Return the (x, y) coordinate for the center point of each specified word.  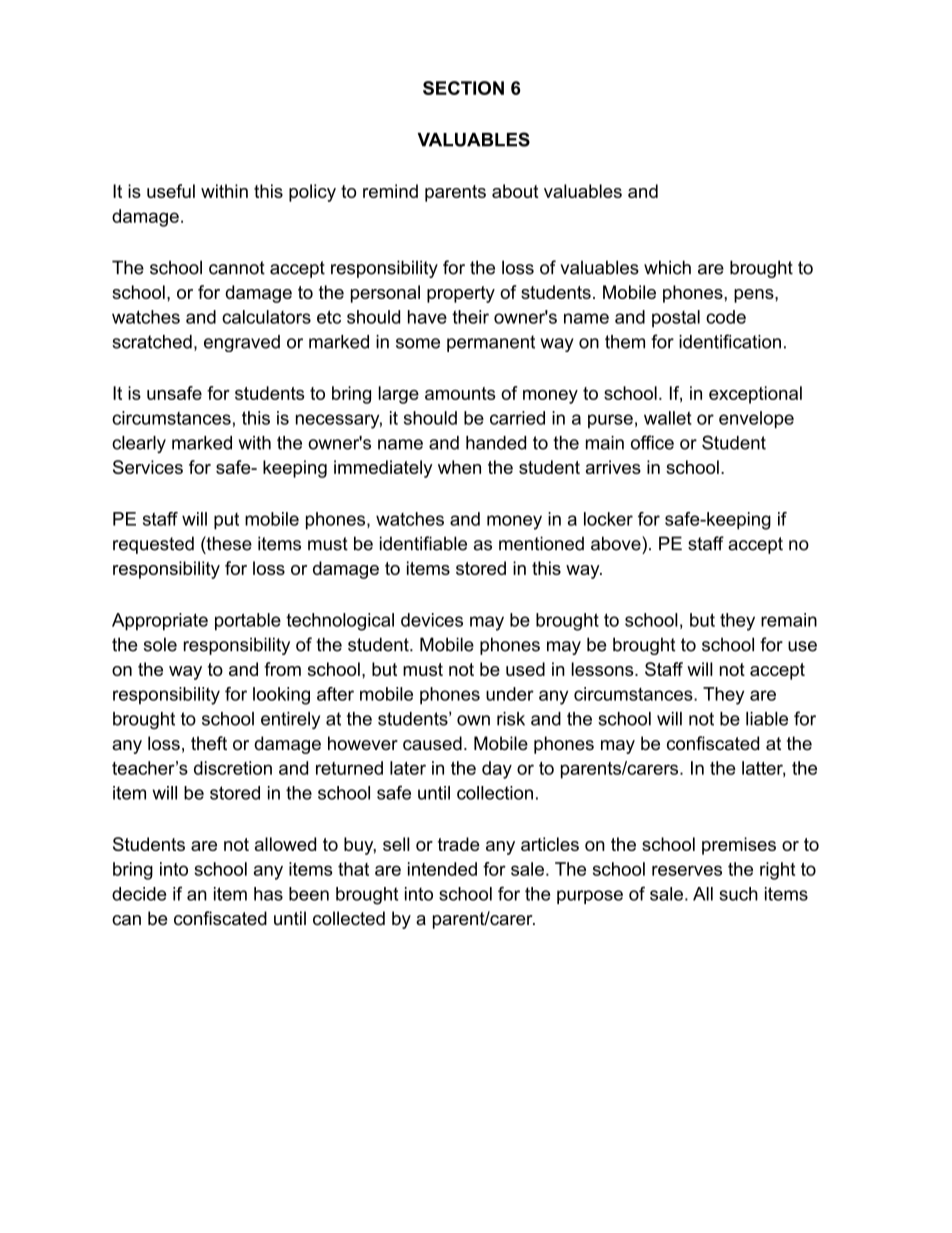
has (268, 894)
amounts (460, 393)
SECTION (463, 88)
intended (442, 869)
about (515, 191)
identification (730, 341)
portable (248, 622)
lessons (602, 669)
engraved (242, 343)
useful (171, 191)
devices (432, 620)
